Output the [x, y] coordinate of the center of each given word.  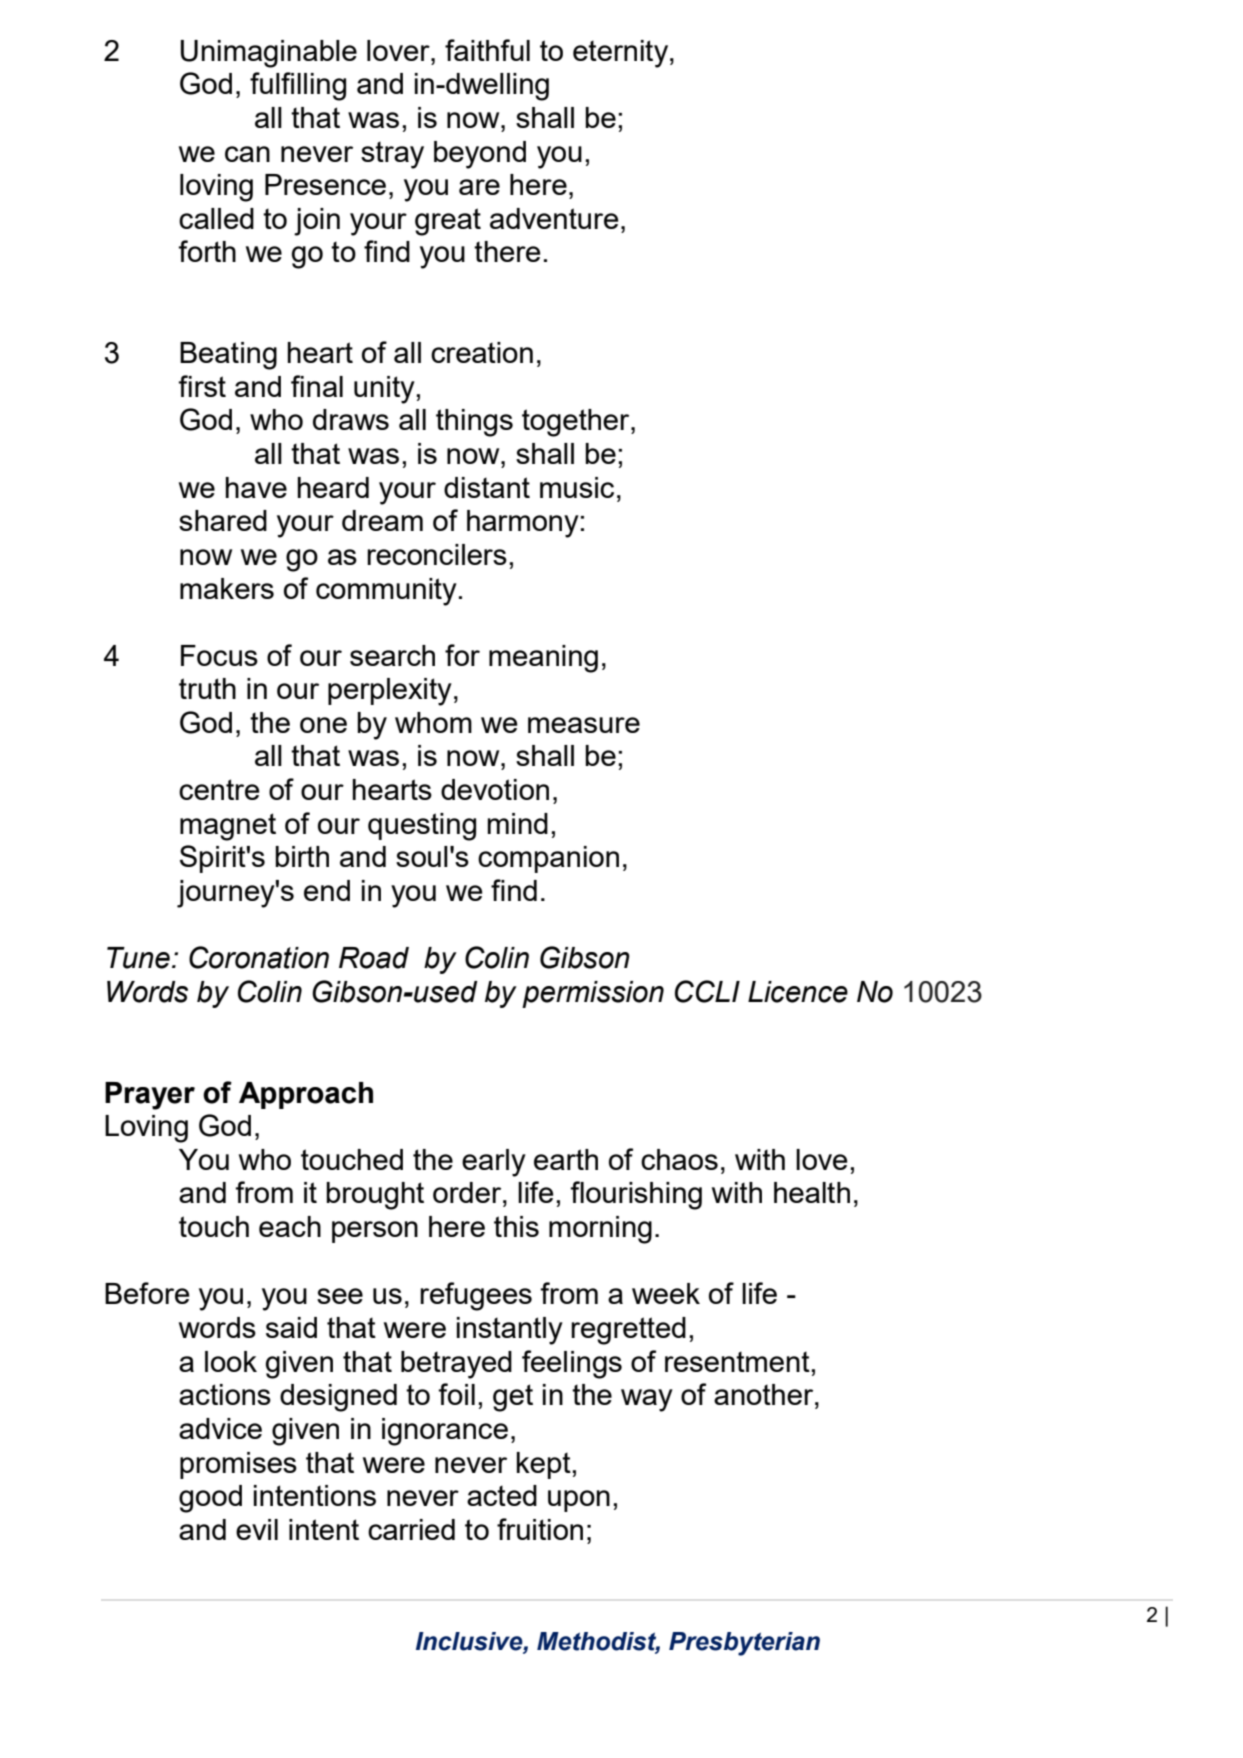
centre [219, 789]
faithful [487, 50]
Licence [798, 992]
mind [518, 823]
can [247, 154]
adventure [554, 218]
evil [257, 1529]
